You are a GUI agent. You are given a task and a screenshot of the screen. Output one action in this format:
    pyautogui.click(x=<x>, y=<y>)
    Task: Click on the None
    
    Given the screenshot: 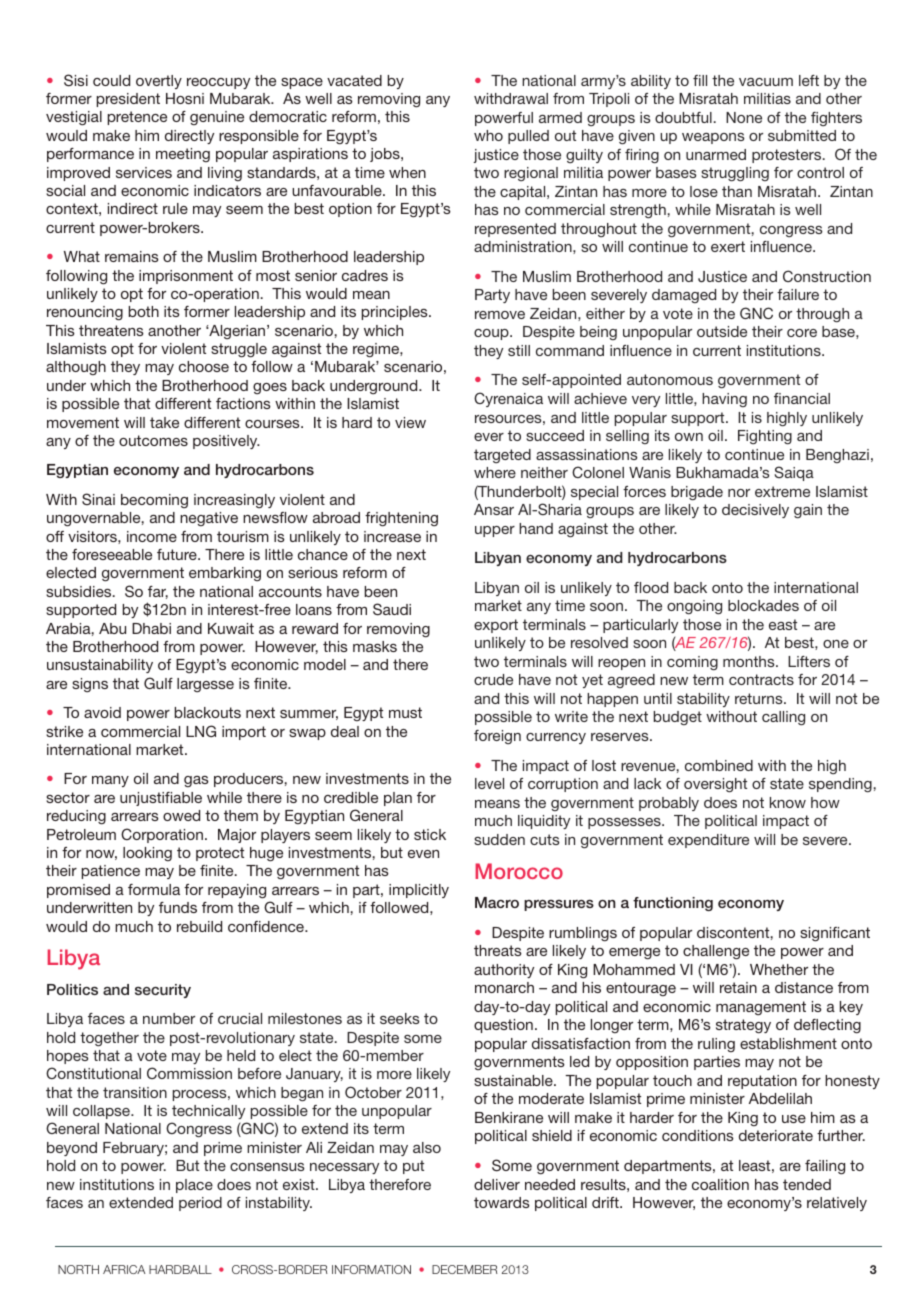 What is the action you would take?
    pyautogui.click(x=744, y=117)
